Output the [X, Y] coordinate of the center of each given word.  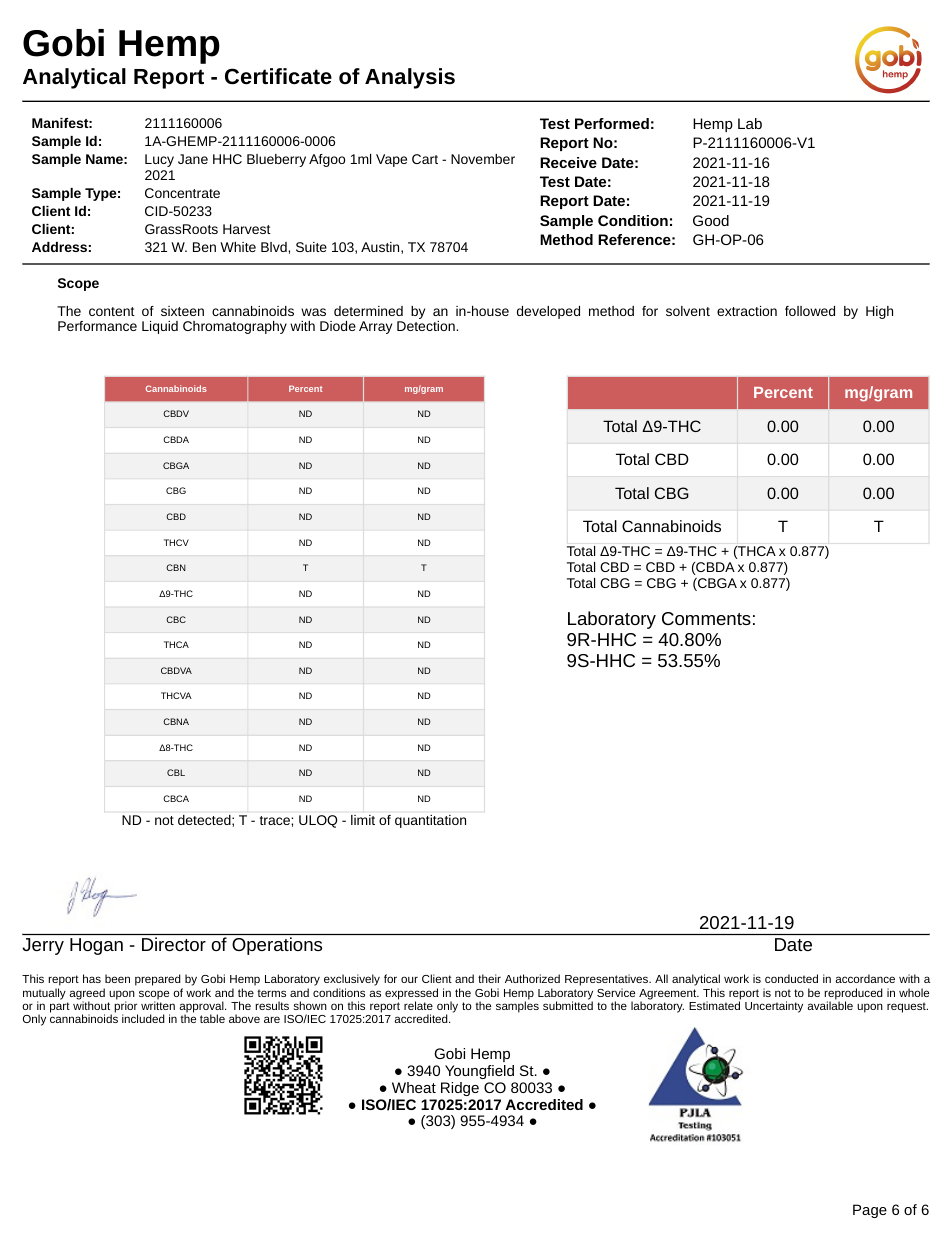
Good [711, 220]
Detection [427, 326]
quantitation [430, 821]
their [489, 978]
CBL [176, 772]
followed [810, 311]
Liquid [160, 327]
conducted [791, 978]
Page [870, 1211]
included [143, 1018]
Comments [706, 618]
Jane [193, 159]
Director [174, 944]
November [483, 159]
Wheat [414, 1087]
